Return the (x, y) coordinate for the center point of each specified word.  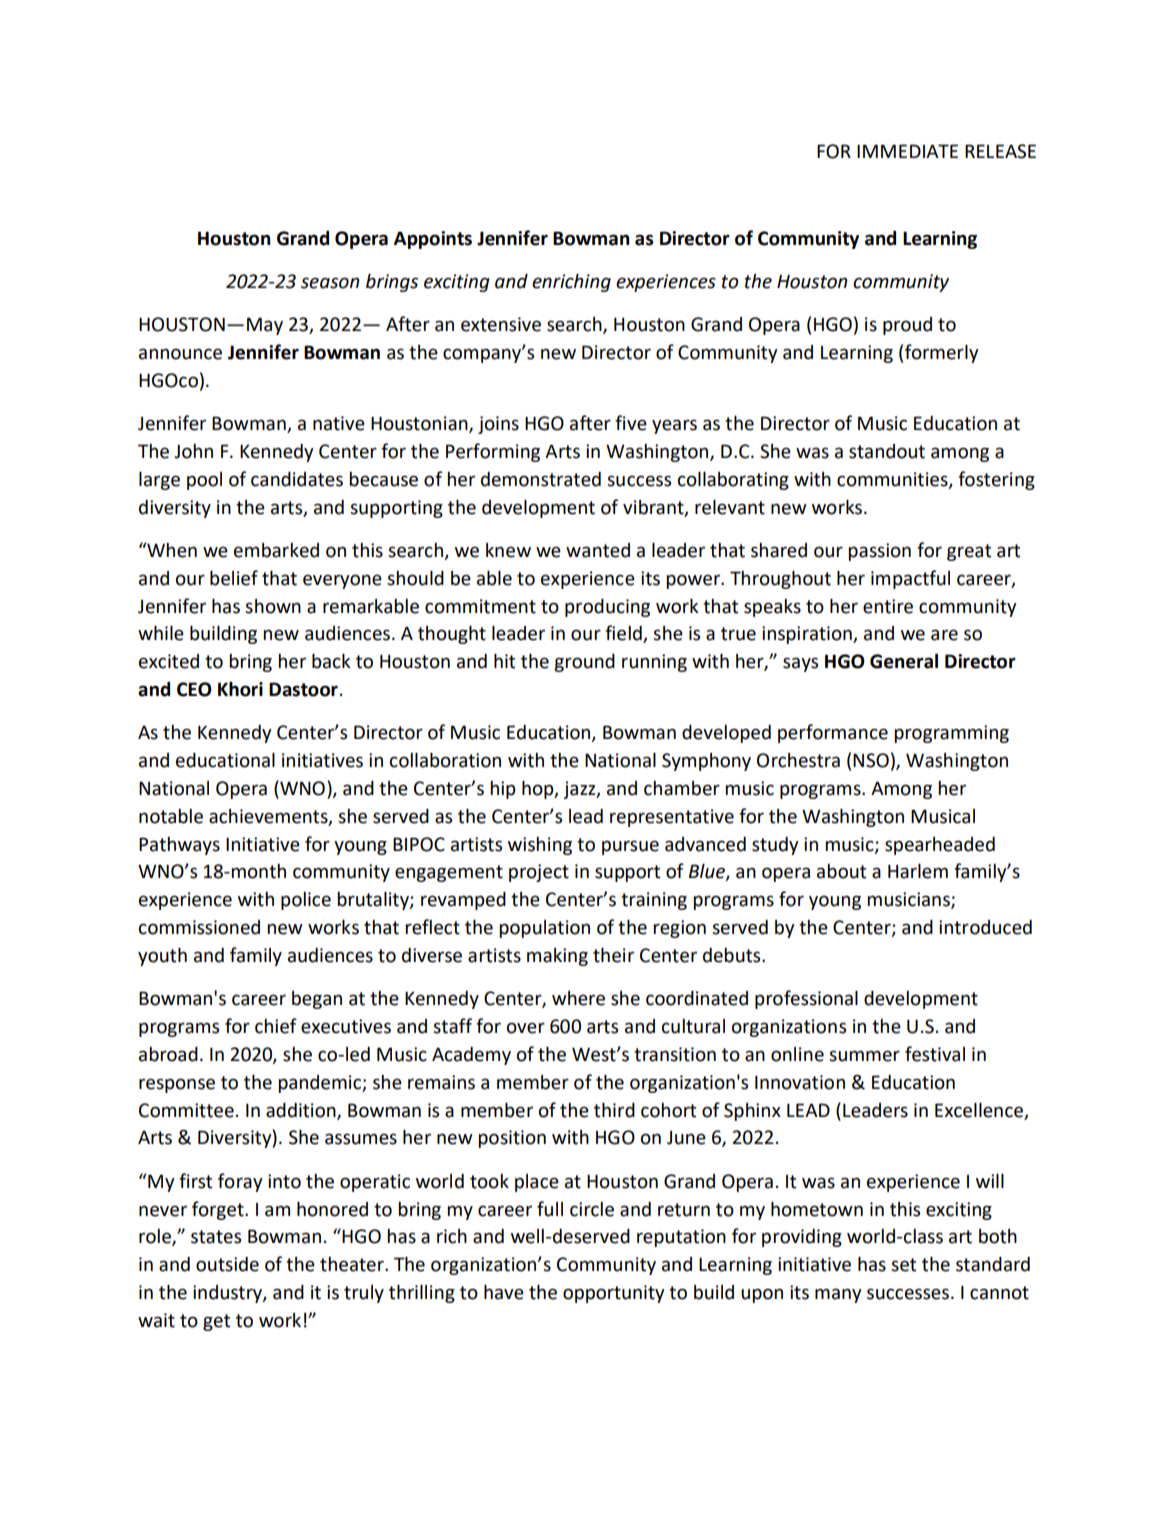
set (903, 1265)
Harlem (918, 871)
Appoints (433, 240)
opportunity (614, 1294)
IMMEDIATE (907, 151)
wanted (598, 550)
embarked (276, 550)
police (306, 901)
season (330, 283)
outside (227, 1264)
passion (879, 552)
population (544, 929)
